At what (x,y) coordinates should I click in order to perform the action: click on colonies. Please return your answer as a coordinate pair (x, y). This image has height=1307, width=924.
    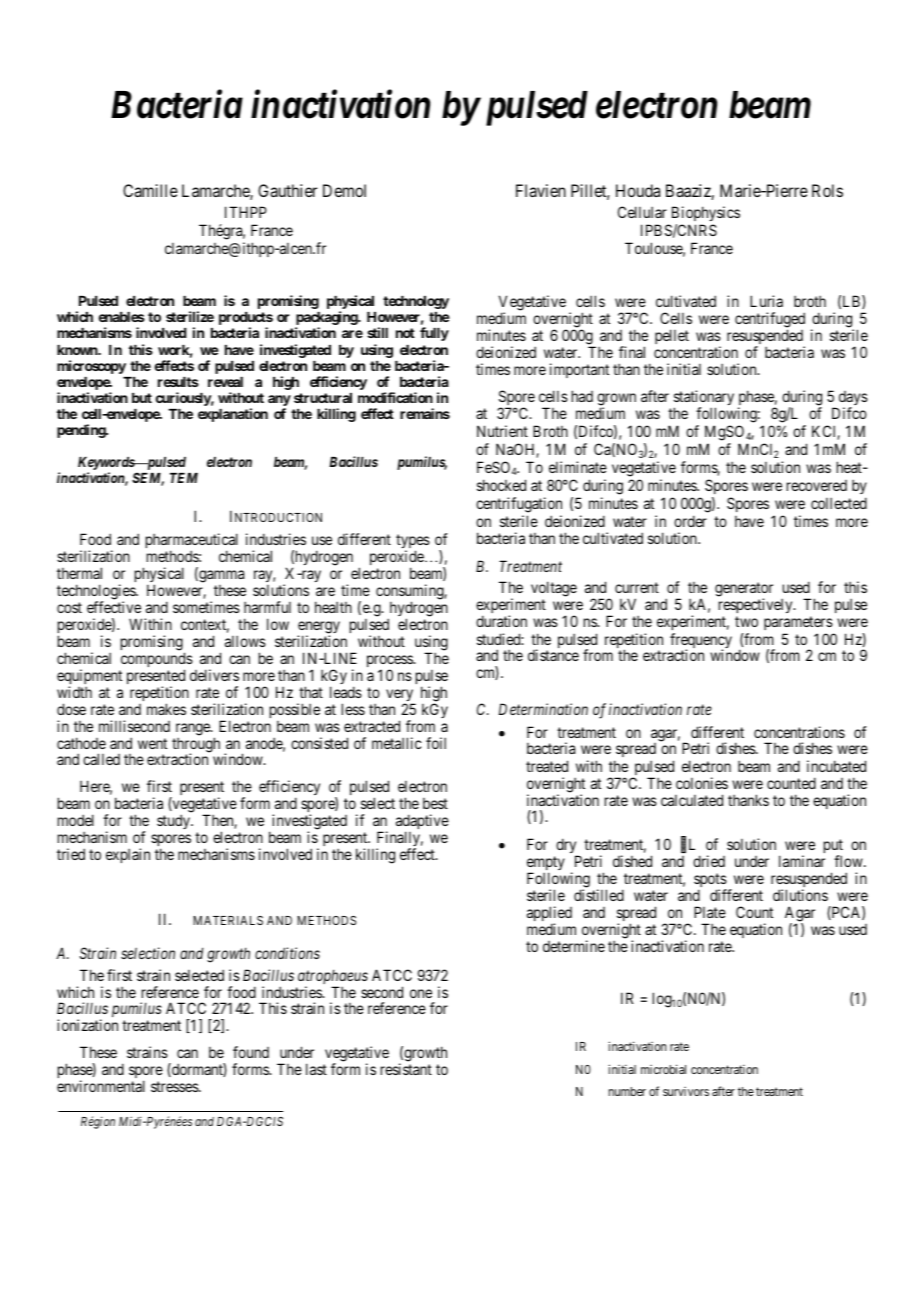
    Looking at the image, I should click on (702, 783).
